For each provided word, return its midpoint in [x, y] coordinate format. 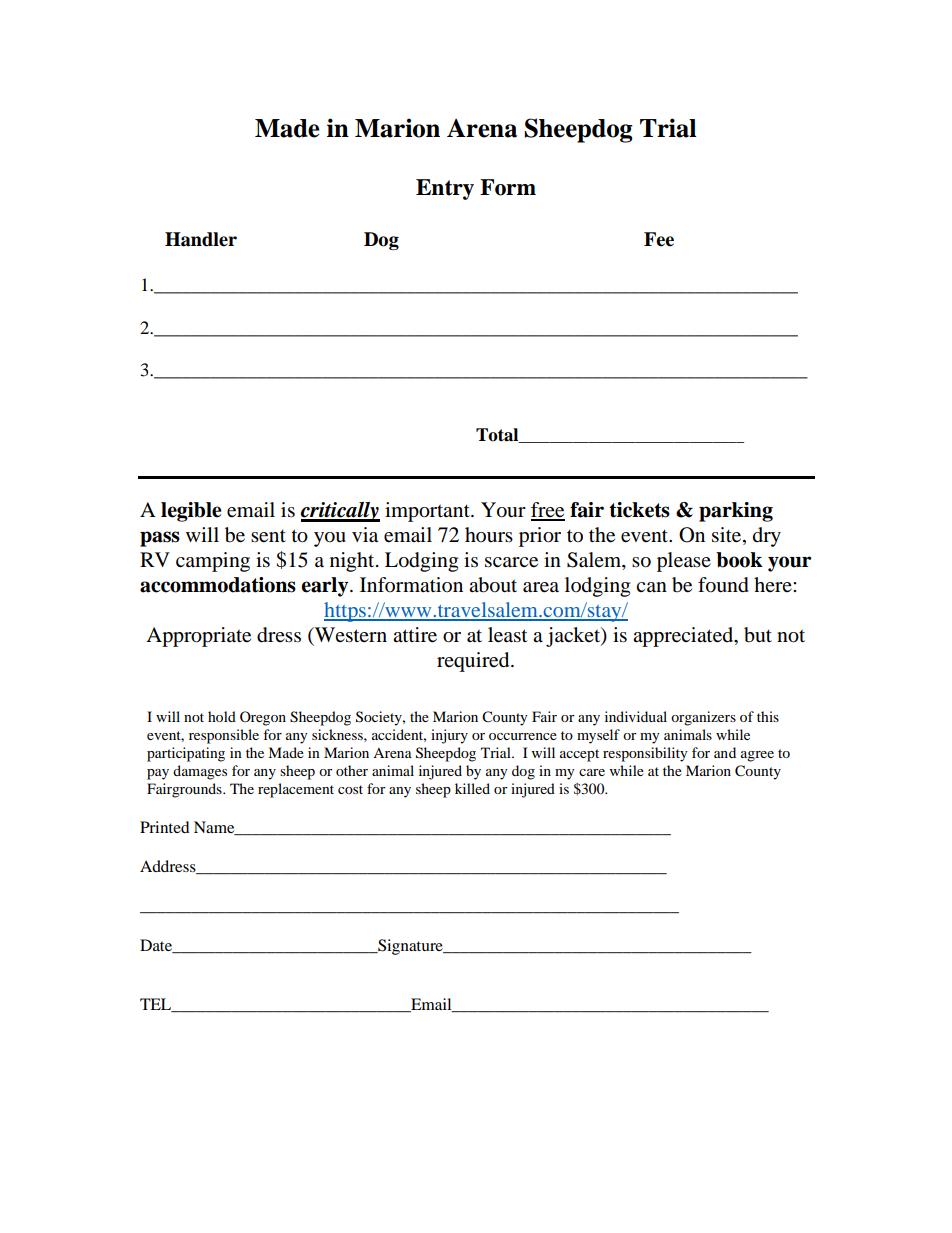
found [723, 585]
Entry [445, 189]
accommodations [218, 585]
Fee [659, 239]
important [428, 512]
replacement [296, 790]
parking [736, 512]
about [493, 585]
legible [191, 512]
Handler [201, 239]
